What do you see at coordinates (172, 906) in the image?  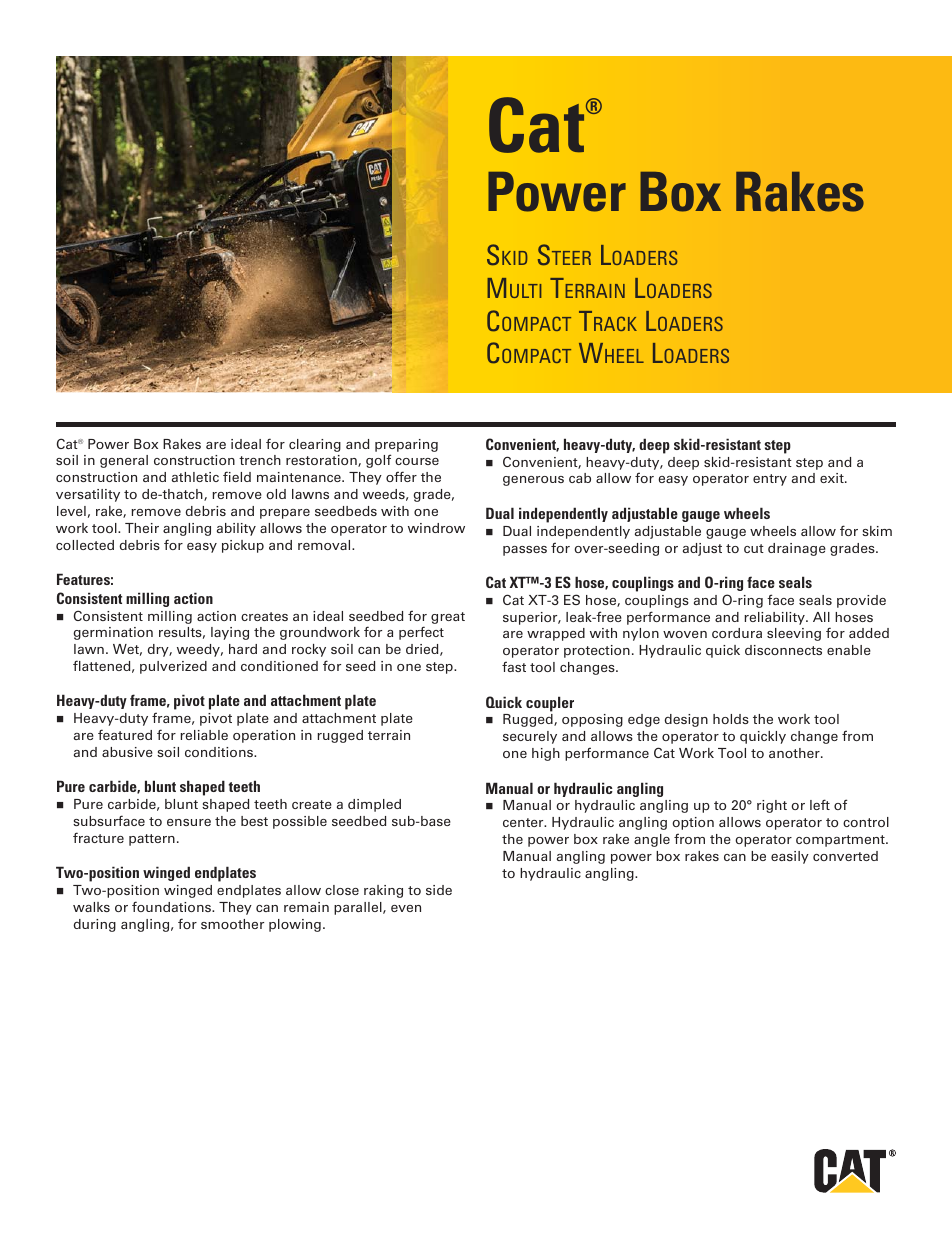 I see `foundations` at bounding box center [172, 906].
